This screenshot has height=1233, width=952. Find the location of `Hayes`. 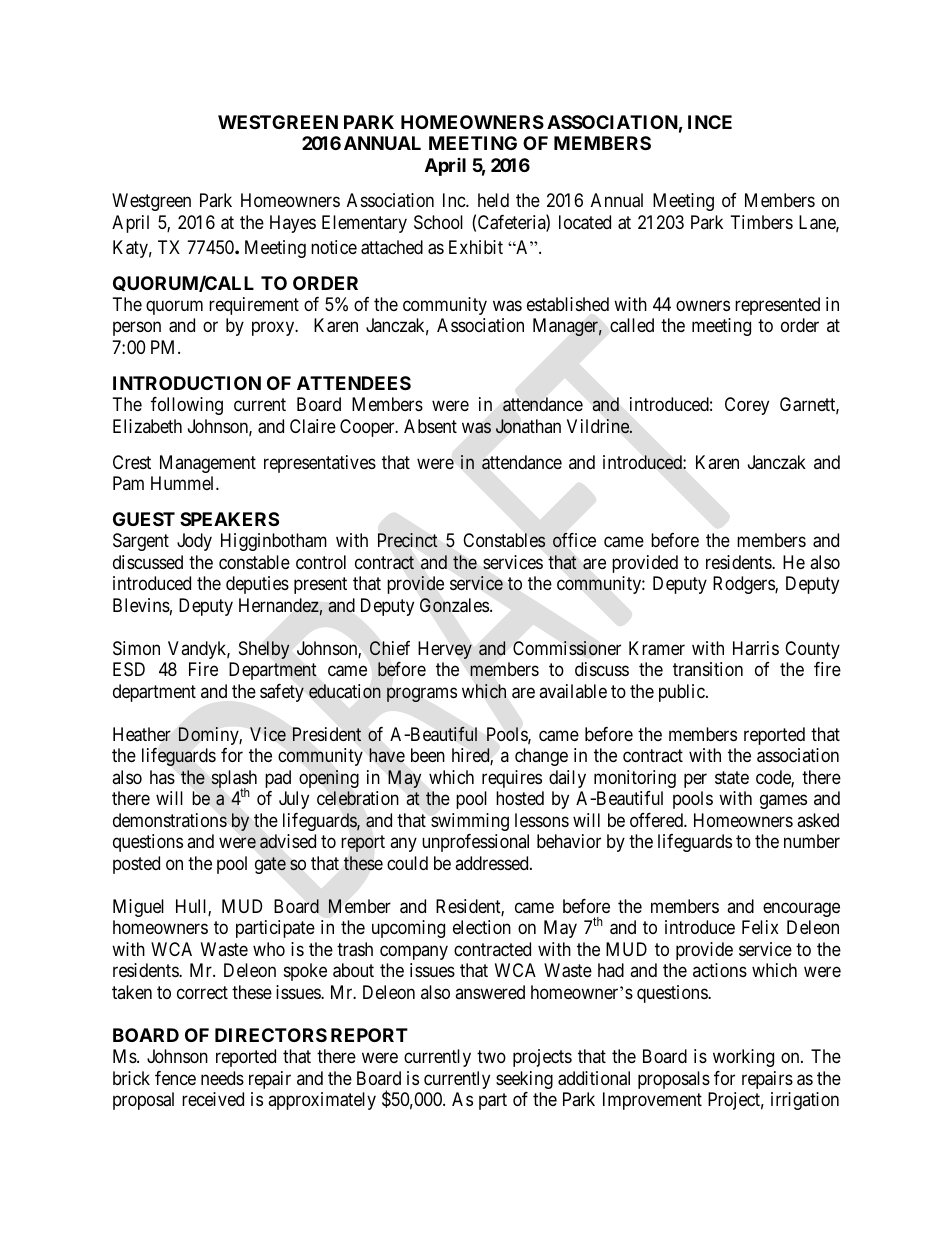

Hayes is located at coordinates (293, 224).
